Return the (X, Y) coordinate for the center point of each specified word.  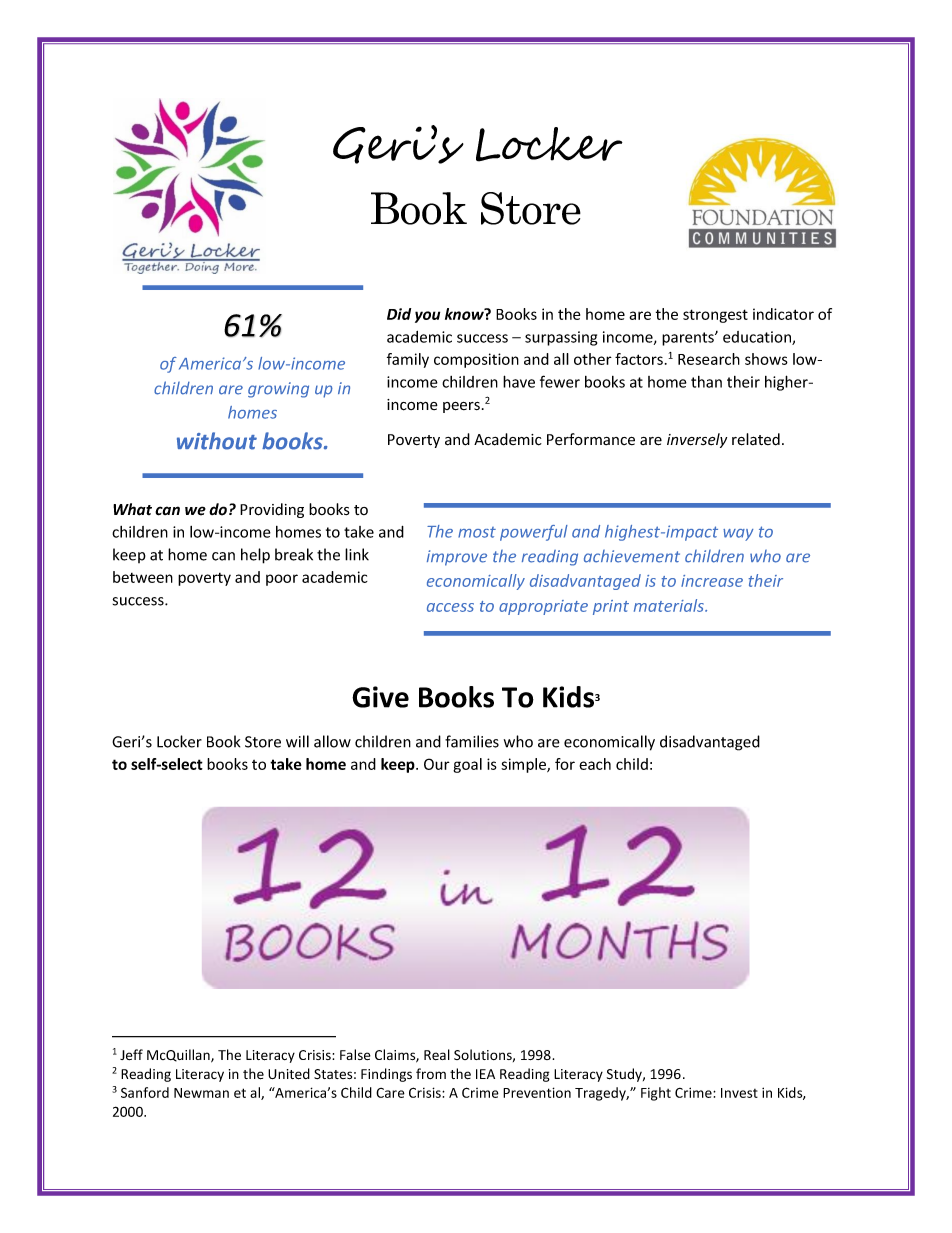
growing (278, 390)
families (472, 741)
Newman (201, 1093)
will (297, 741)
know (465, 314)
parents (689, 339)
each (595, 764)
